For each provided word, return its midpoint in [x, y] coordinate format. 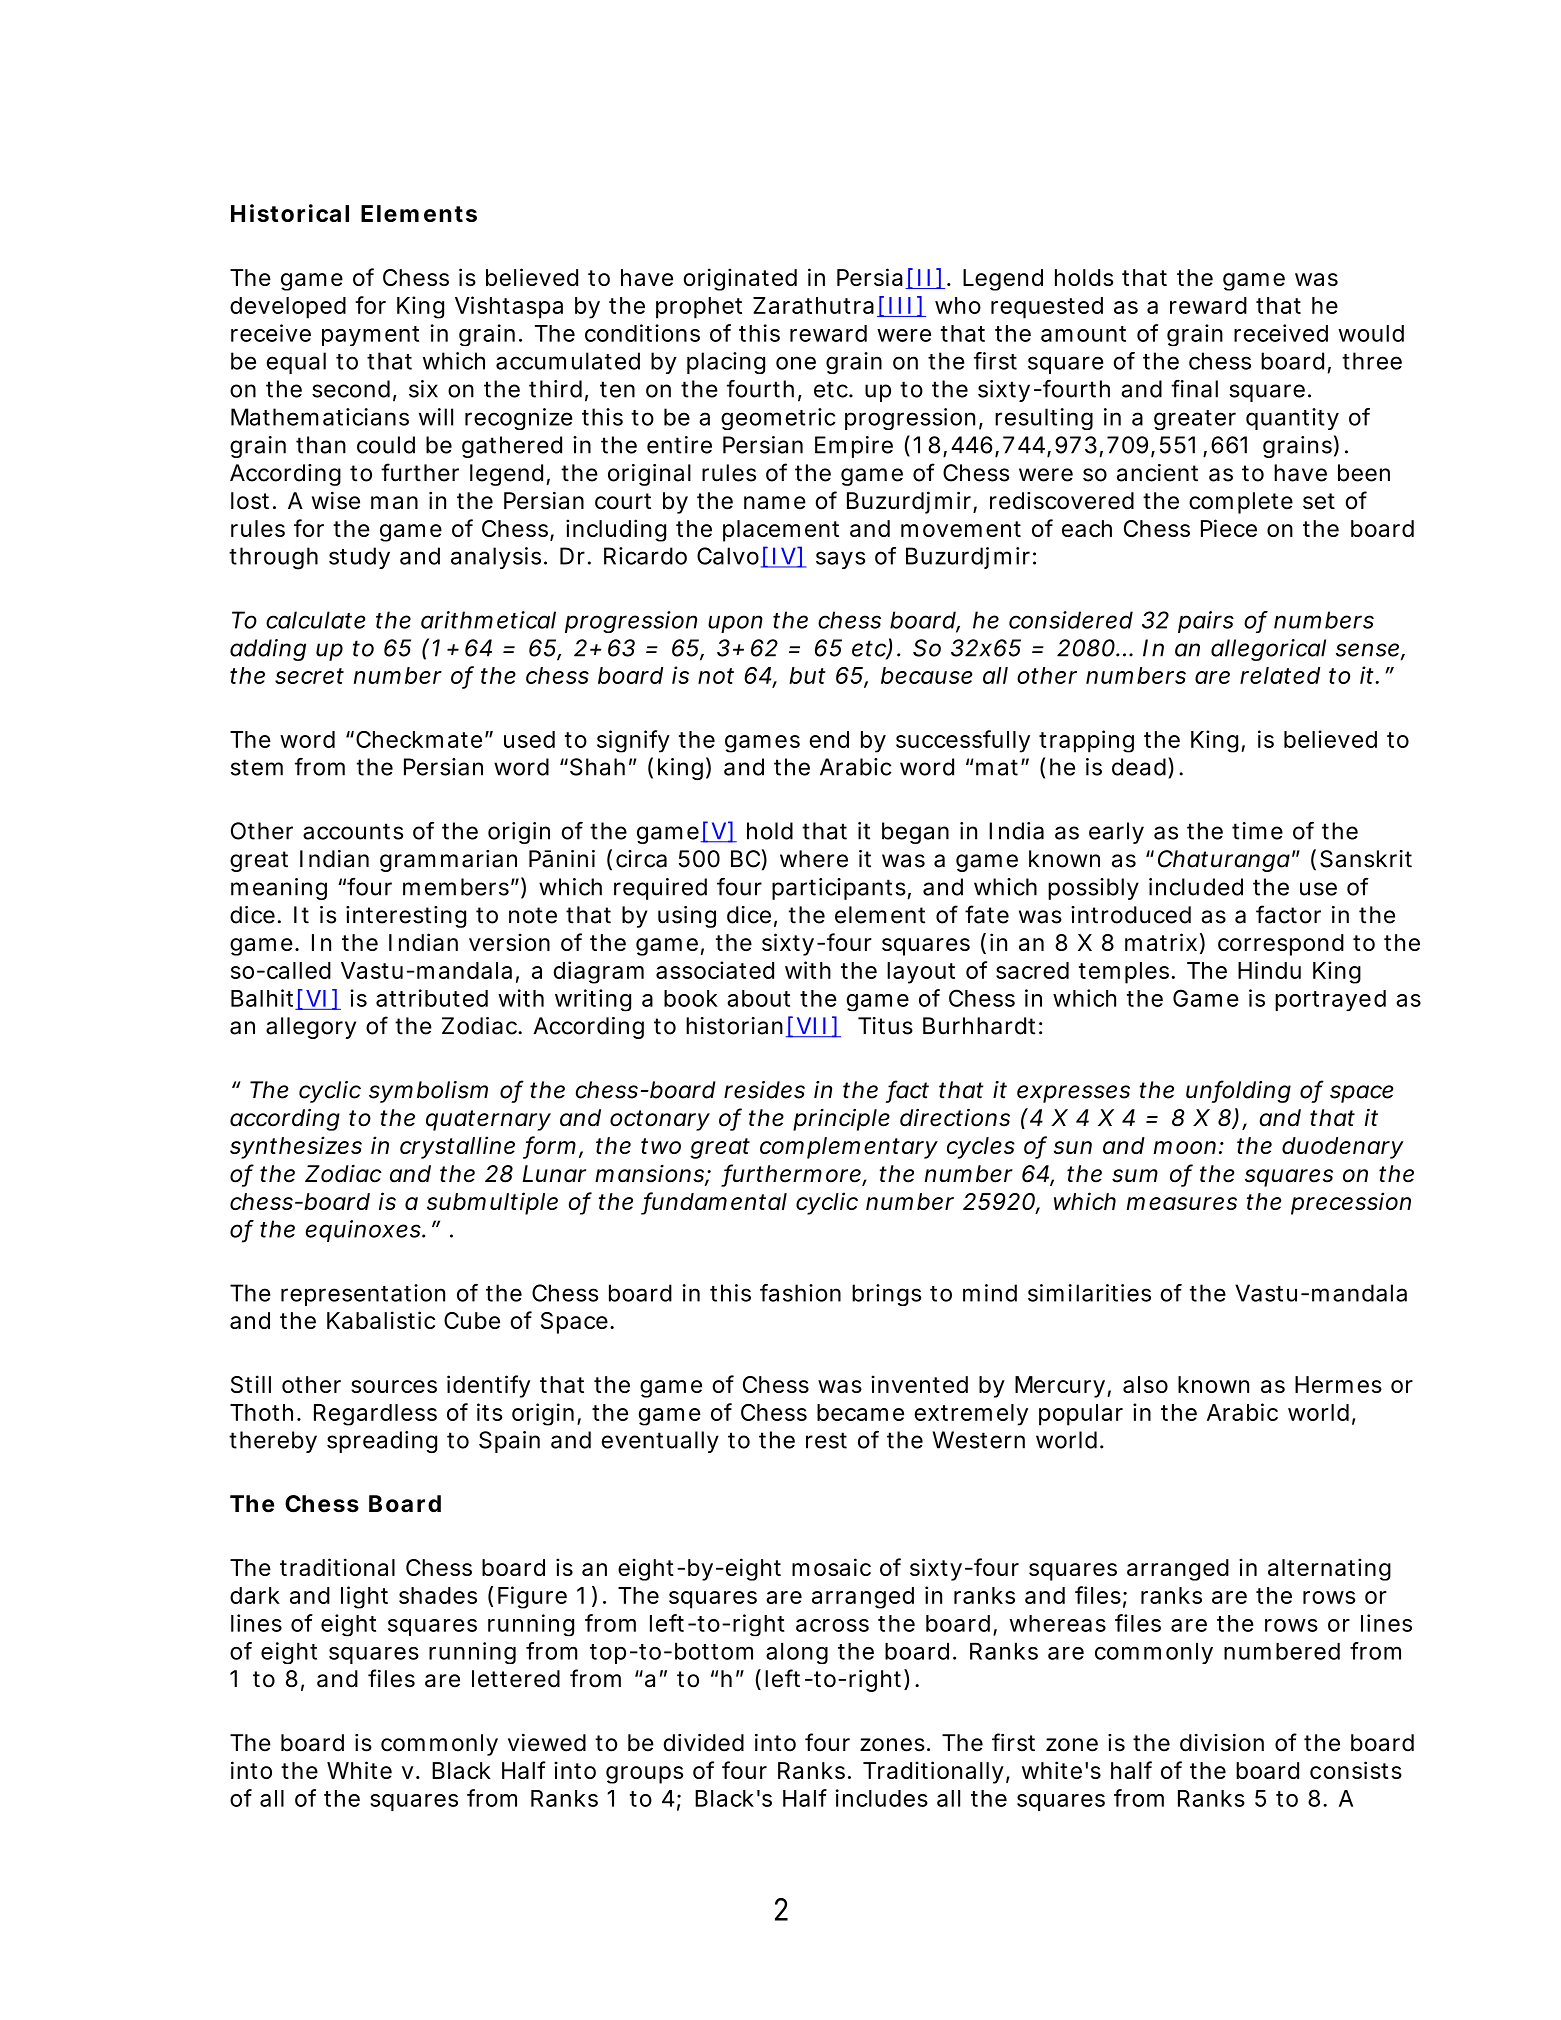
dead [1139, 767]
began [915, 833]
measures [1182, 1203]
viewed [547, 1743]
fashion [800, 1293]
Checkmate [419, 739]
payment [370, 336]
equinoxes [365, 1231]
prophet [699, 308]
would [1371, 333]
